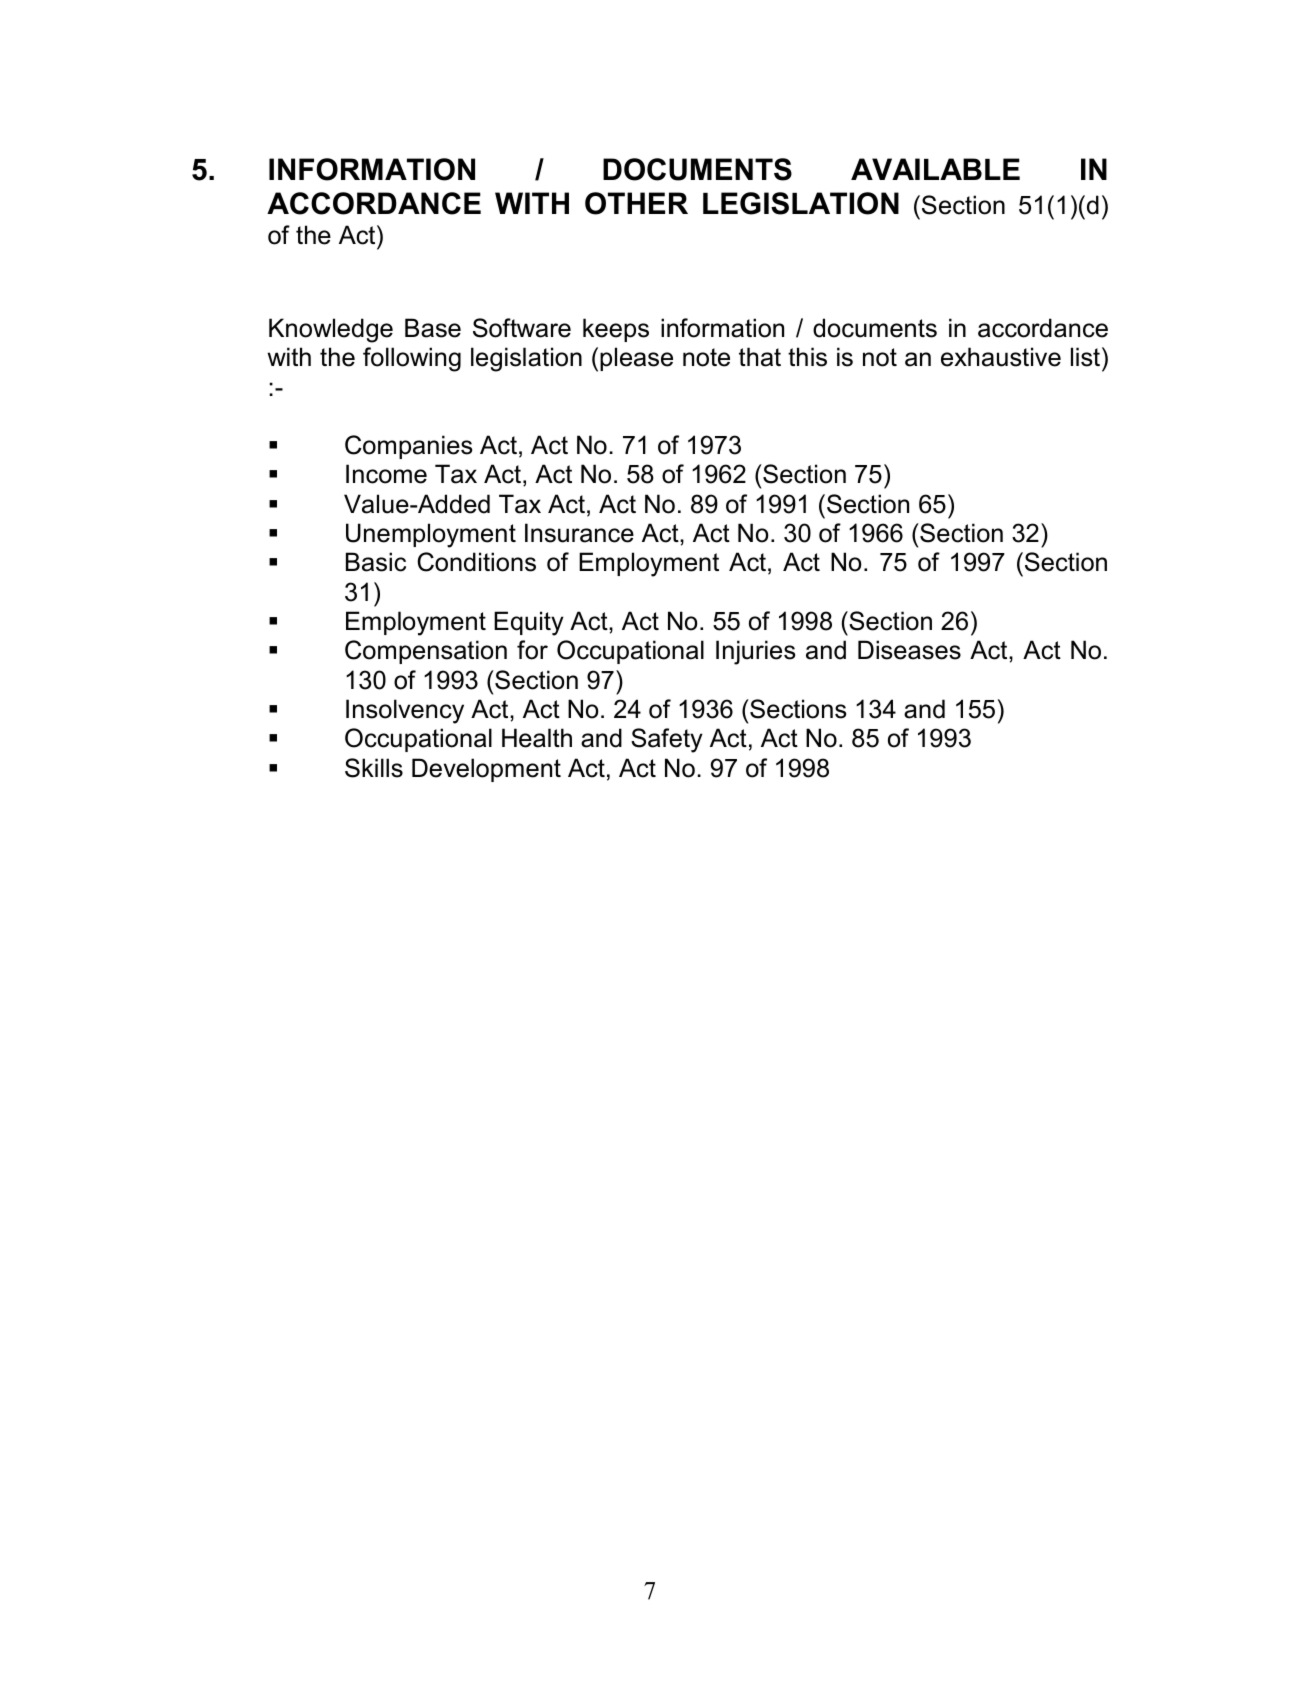  I want to click on Skills, so click(374, 768).
